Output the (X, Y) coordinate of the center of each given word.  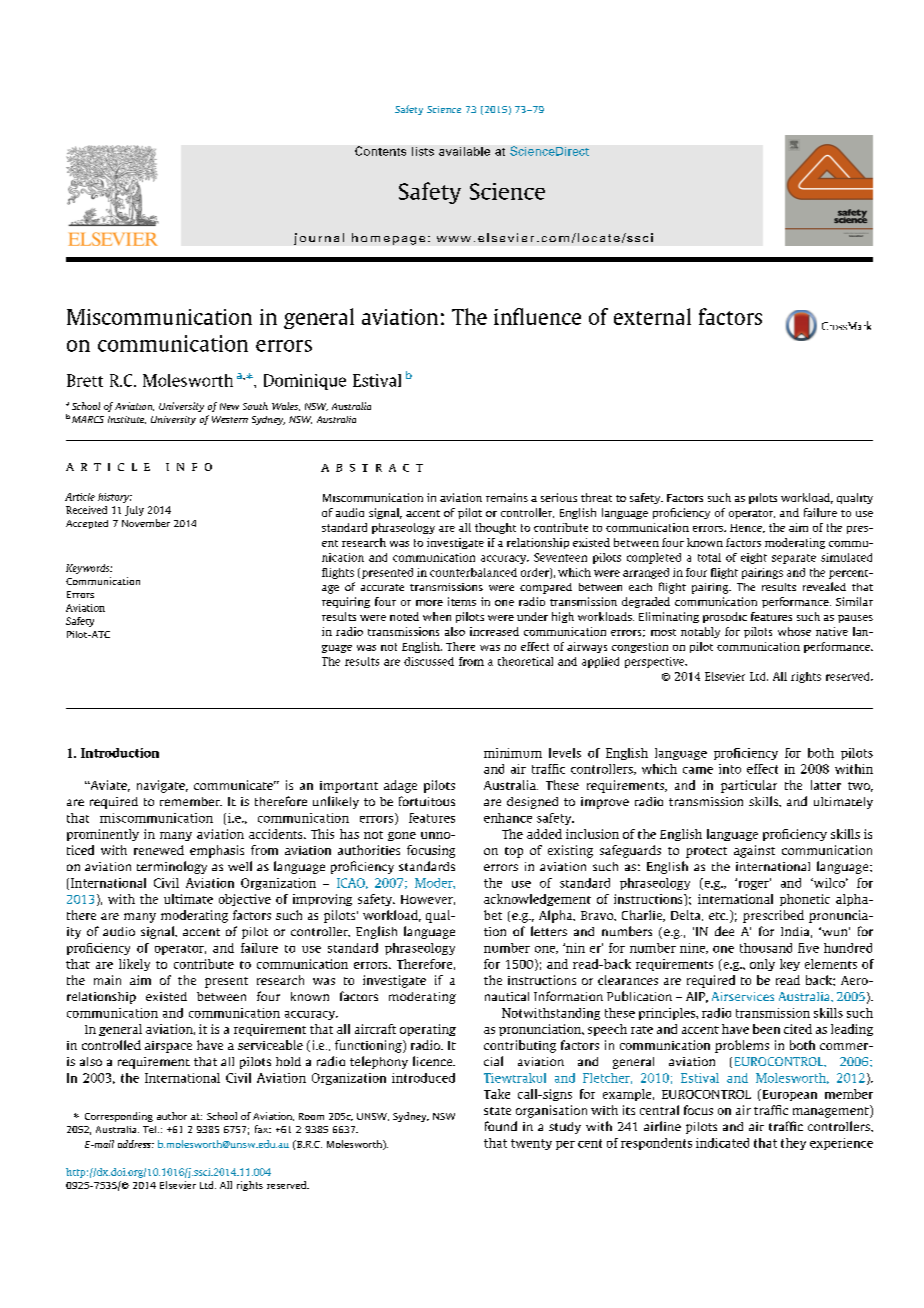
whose (794, 631)
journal (319, 239)
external (652, 316)
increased (494, 631)
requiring (346, 602)
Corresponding (119, 1117)
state (497, 1111)
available (464, 151)
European (788, 1095)
